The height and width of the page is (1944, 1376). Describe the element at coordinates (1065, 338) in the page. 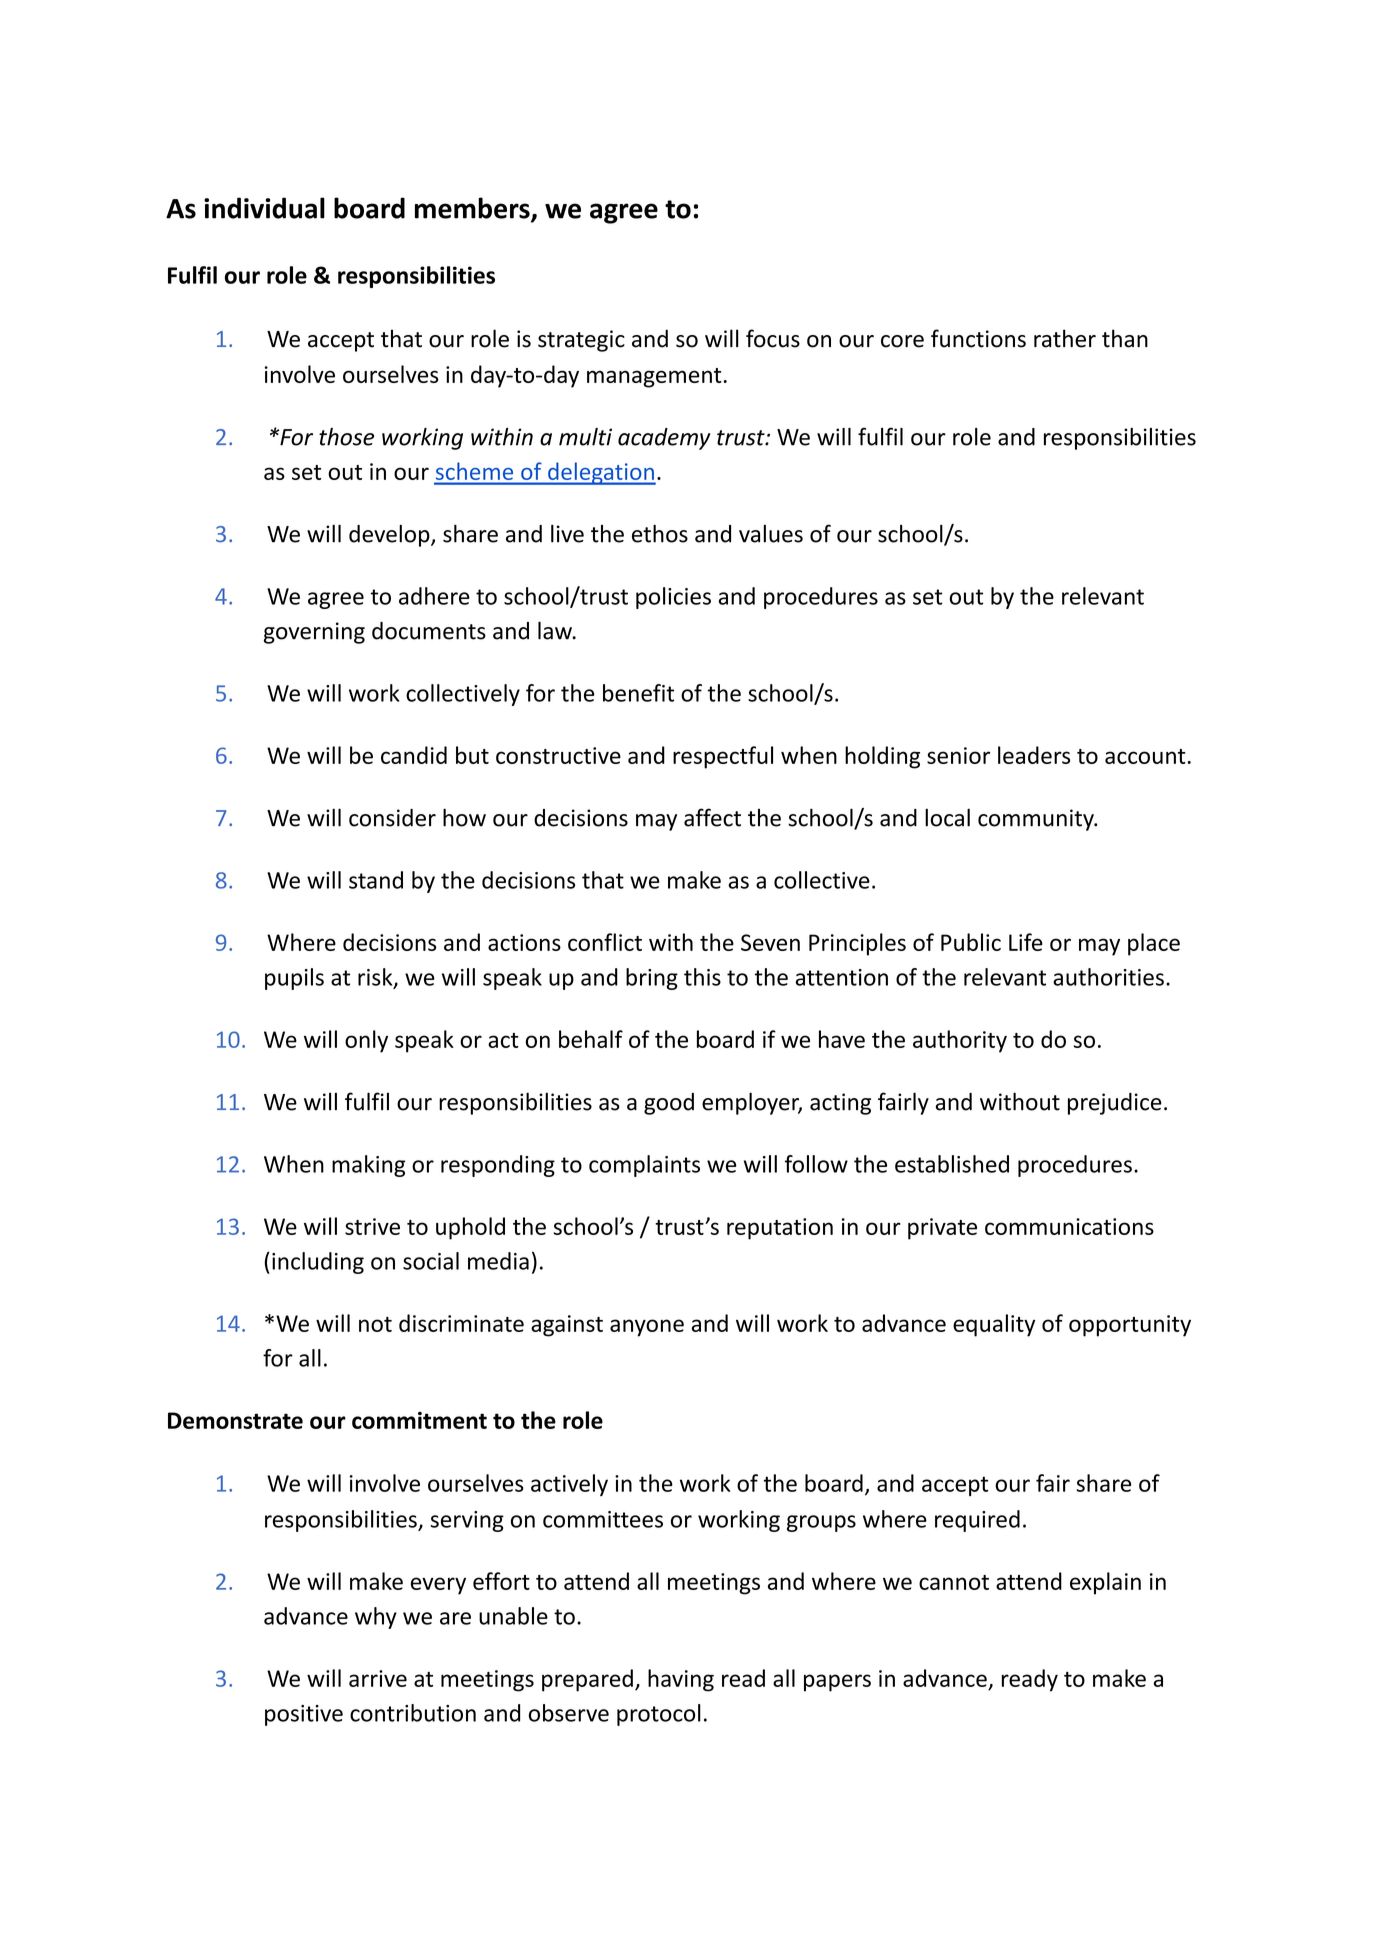

I see `rather` at that location.
